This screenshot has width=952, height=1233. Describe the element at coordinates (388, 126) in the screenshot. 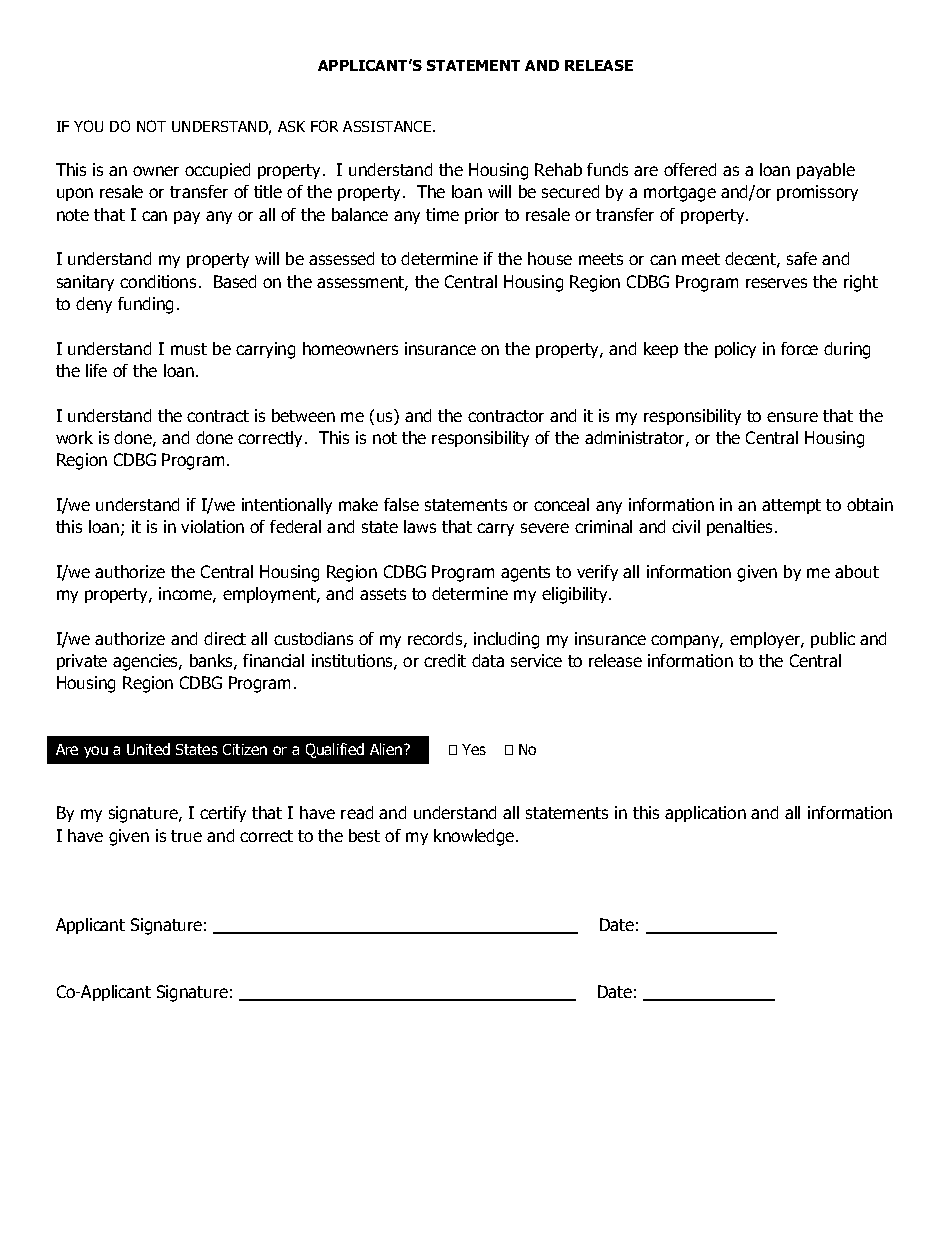

I see `ASSISTANCE` at that location.
